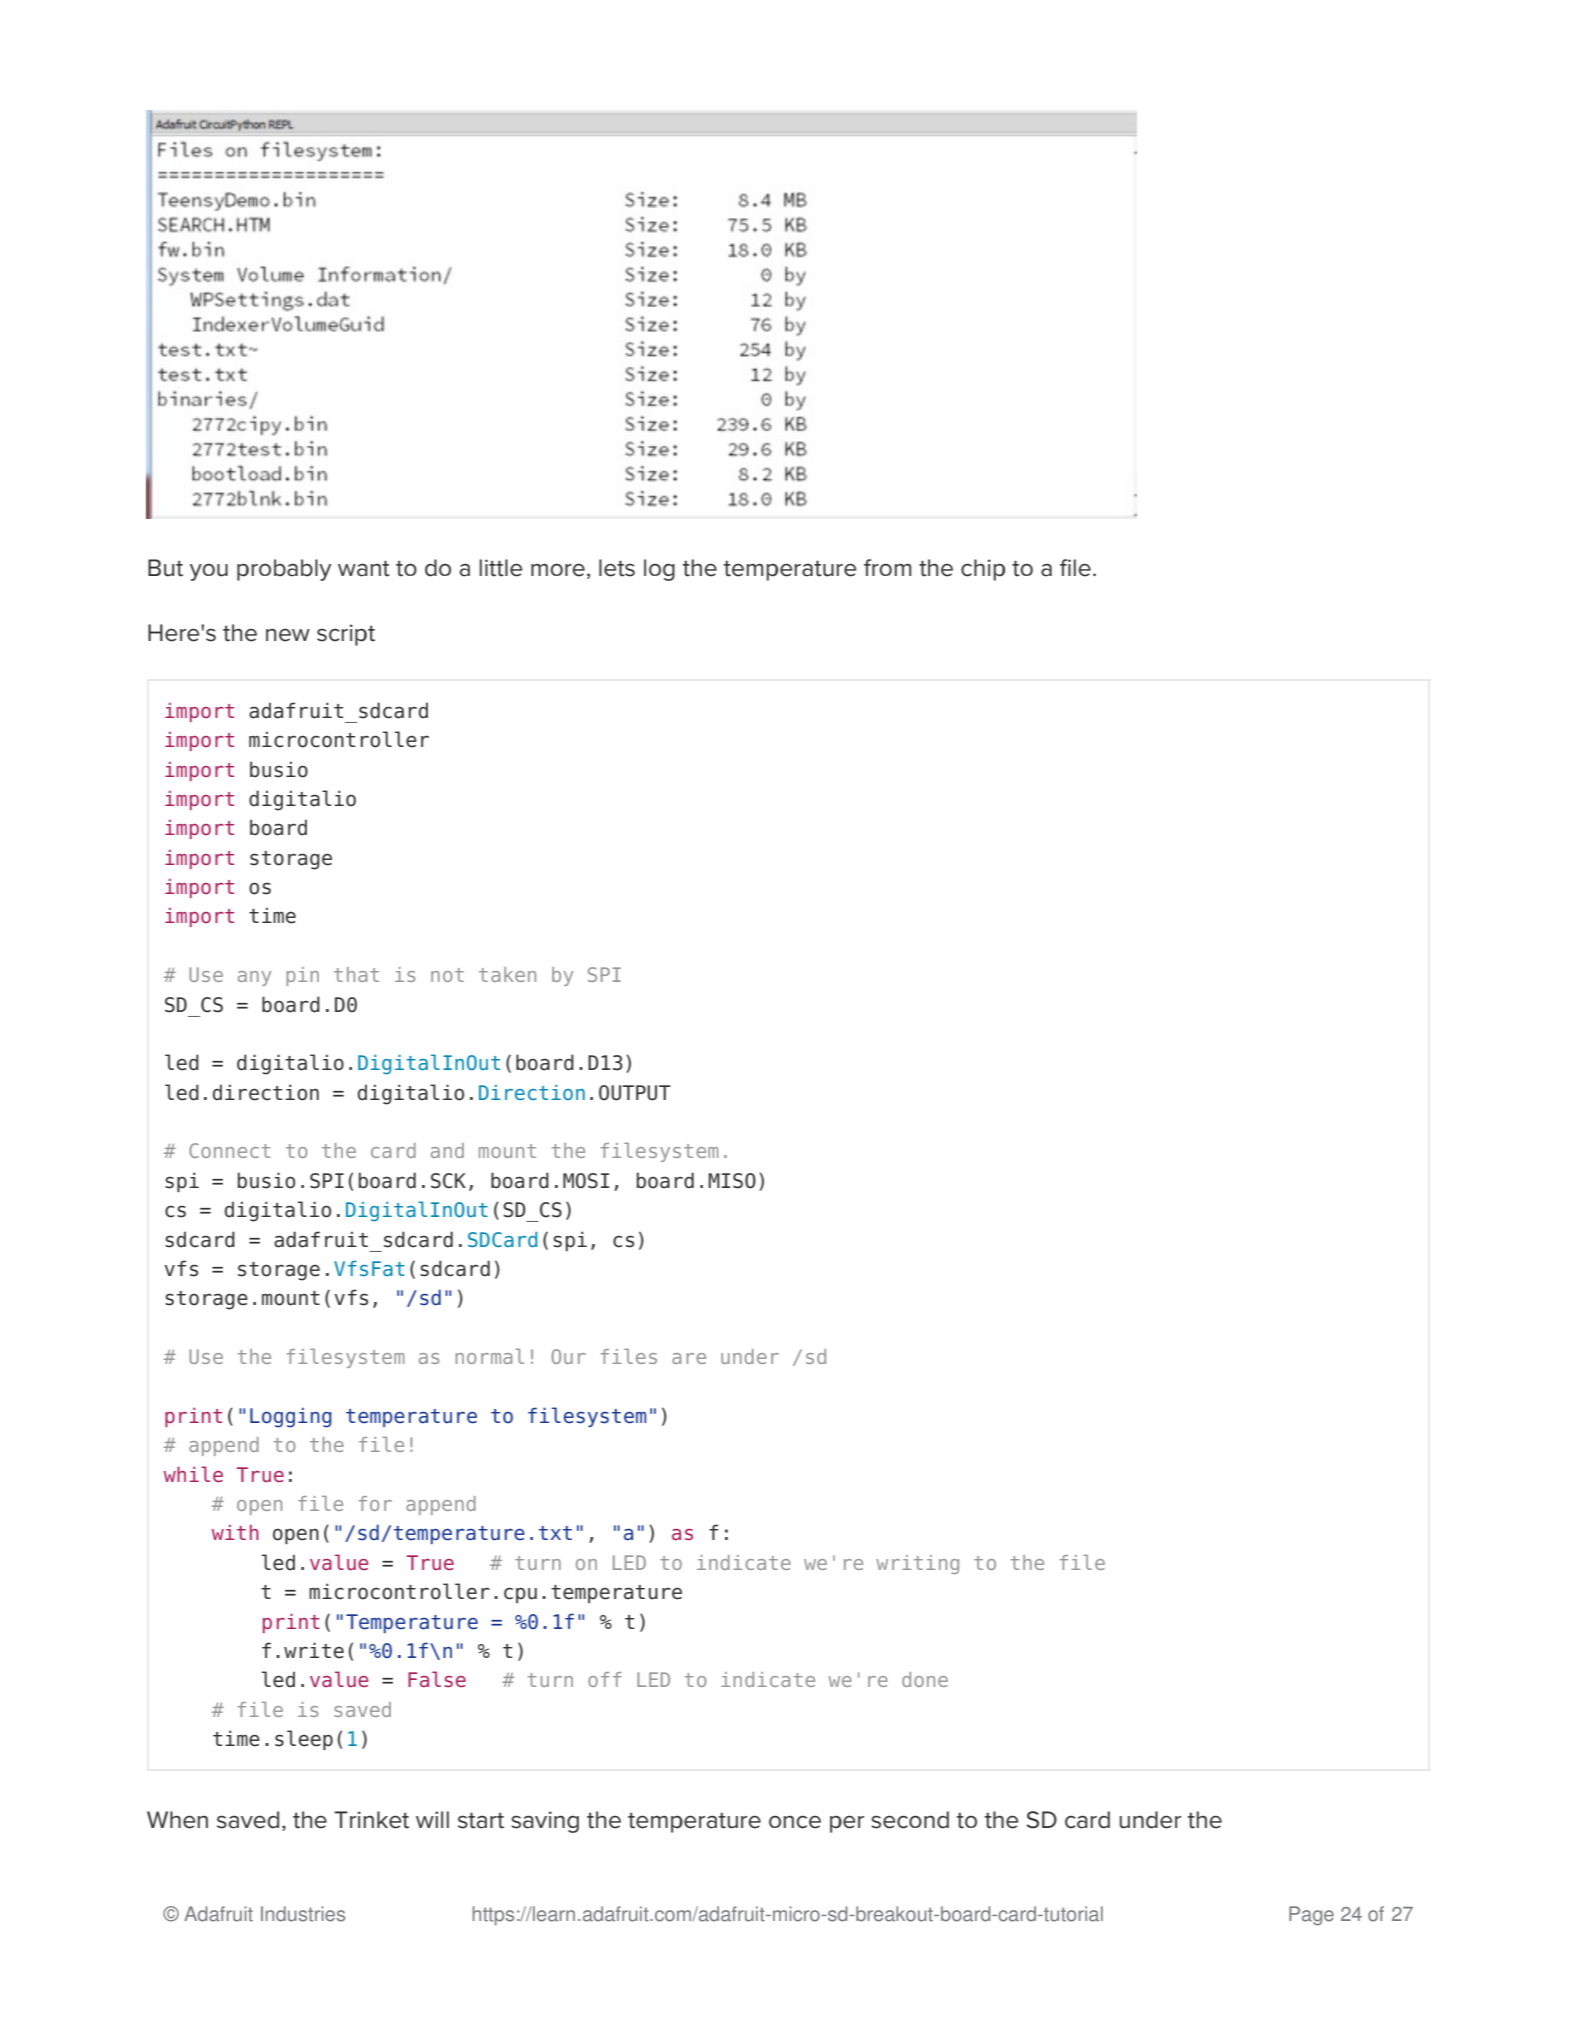  Describe the element at coordinates (303, 1914) in the page. I see `Industries` at that location.
